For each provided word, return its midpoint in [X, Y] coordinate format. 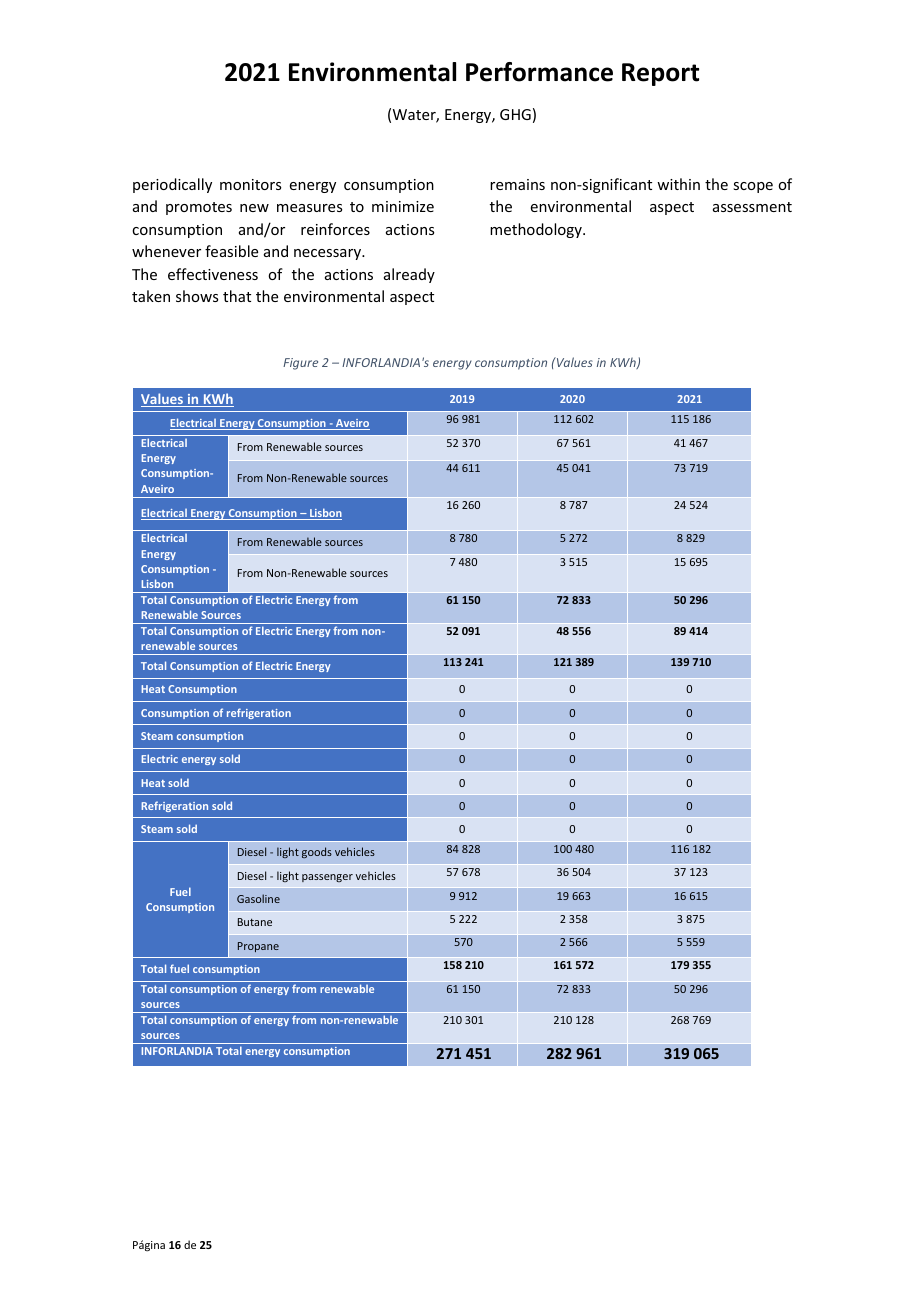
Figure [300, 364]
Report [660, 74]
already [409, 275]
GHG [515, 114]
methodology [537, 230]
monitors [250, 184]
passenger [327, 878]
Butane [255, 922]
